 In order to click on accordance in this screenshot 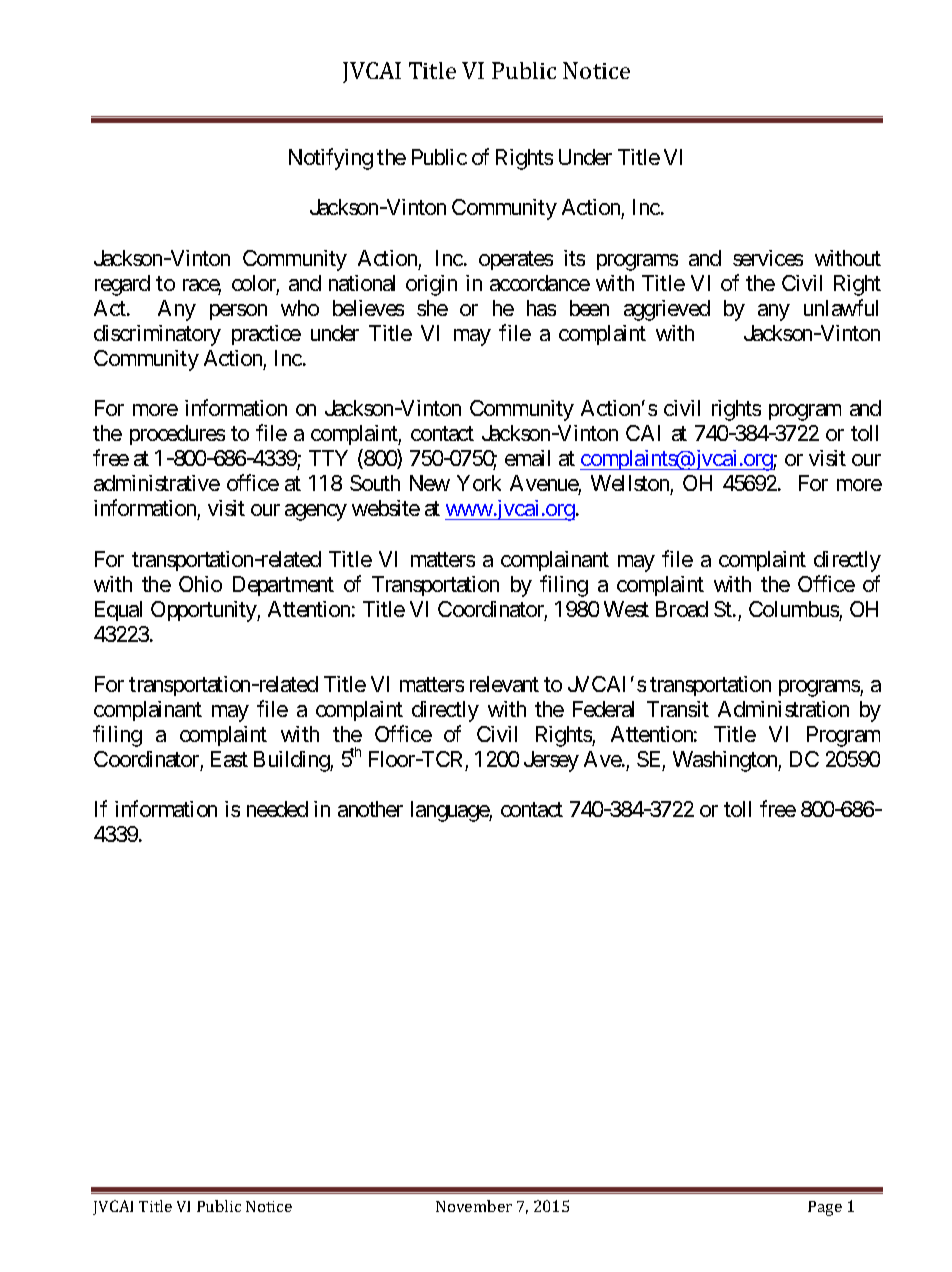, I will do `click(540, 283)`.
